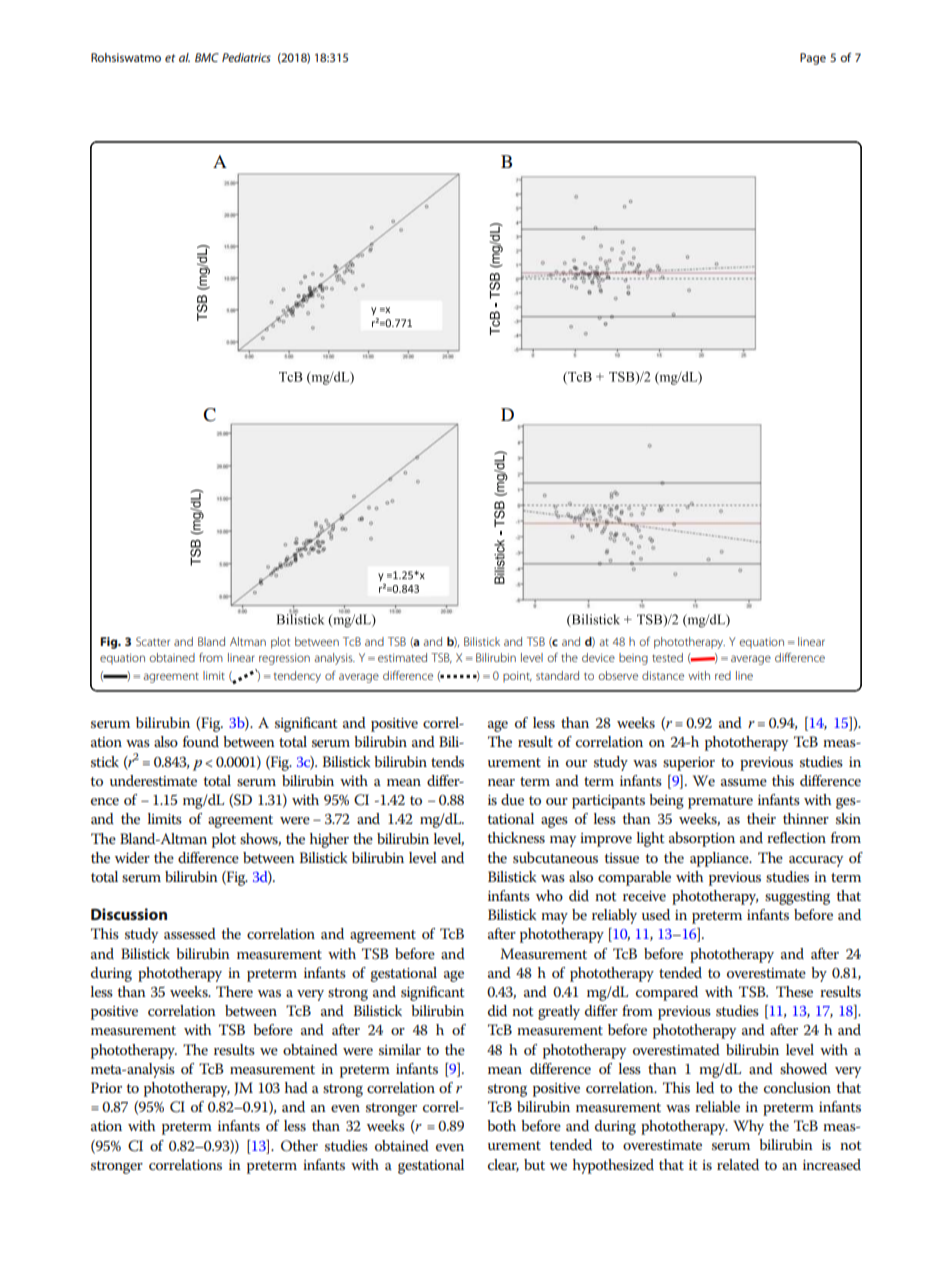 The width and height of the page is (952, 1265). What do you see at coordinates (246, 57) in the page?
I see `Pediatrics` at bounding box center [246, 57].
